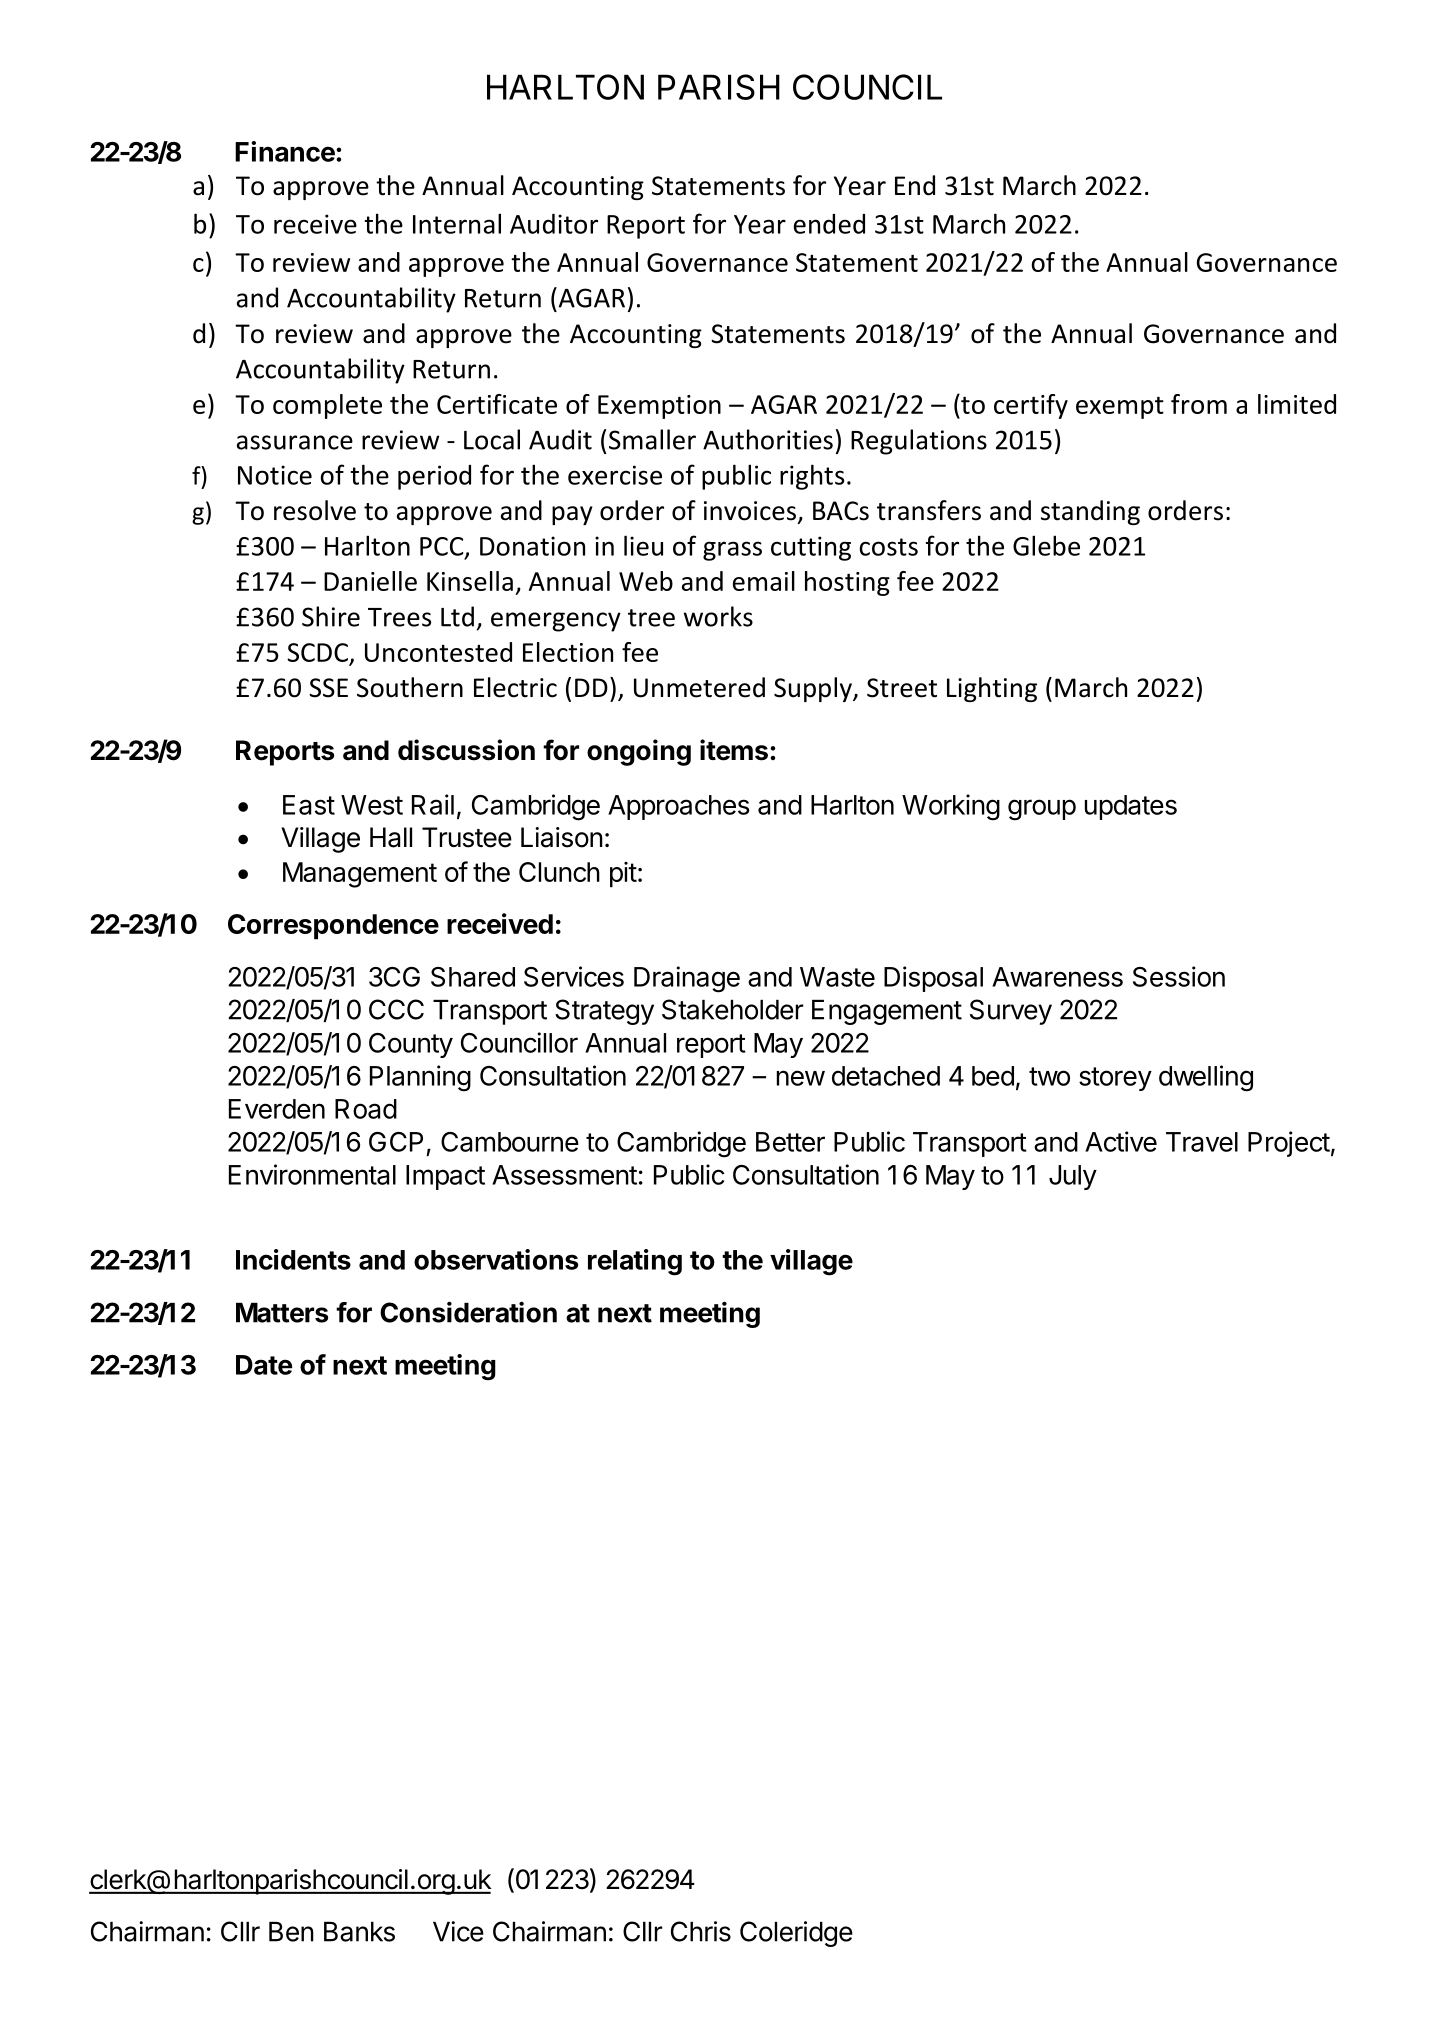 This screenshot has height=2037, width=1441. Describe the element at coordinates (1206, 1078) in the screenshot. I see `dwelling` at that location.
